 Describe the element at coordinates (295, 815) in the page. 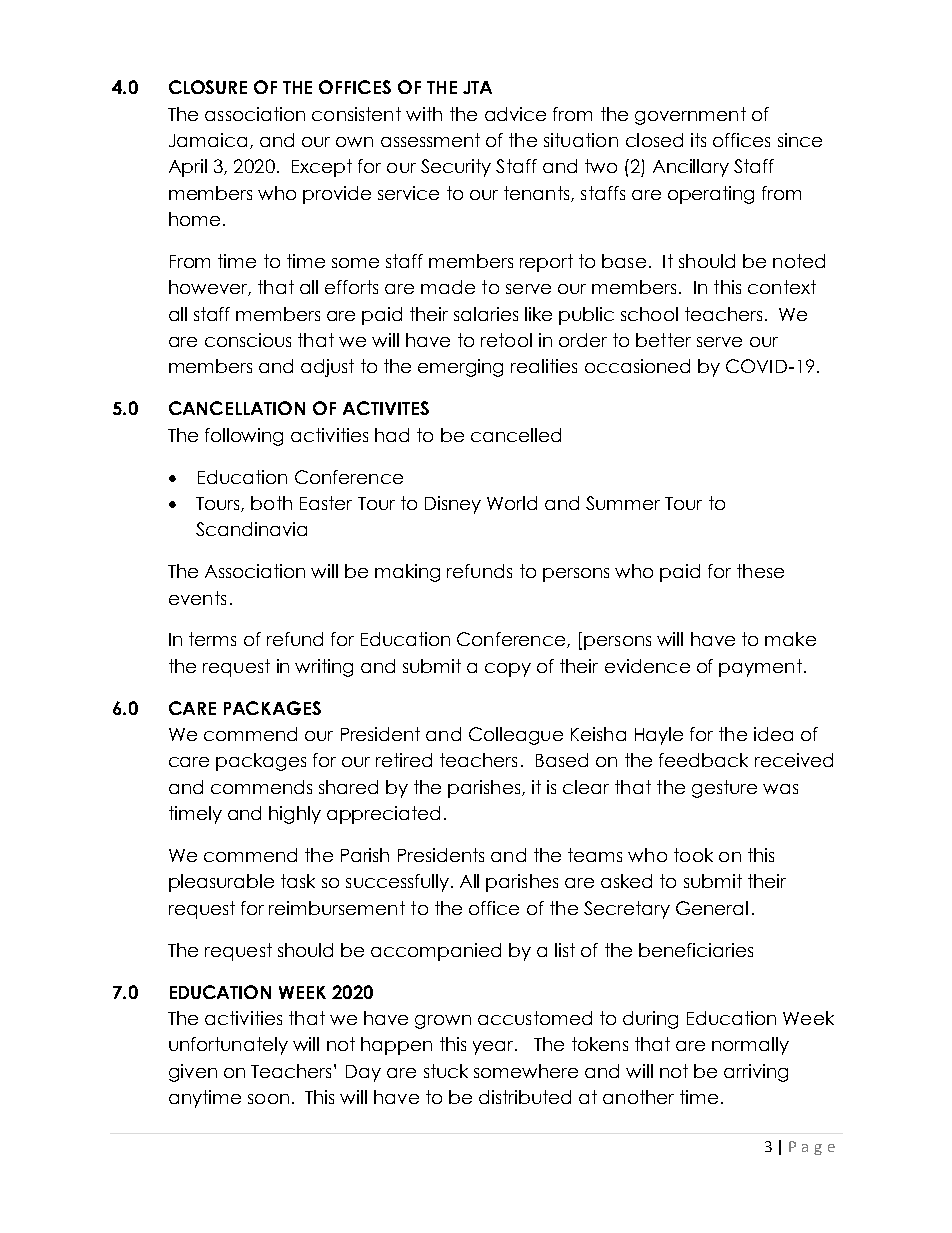

I see `highly` at that location.
